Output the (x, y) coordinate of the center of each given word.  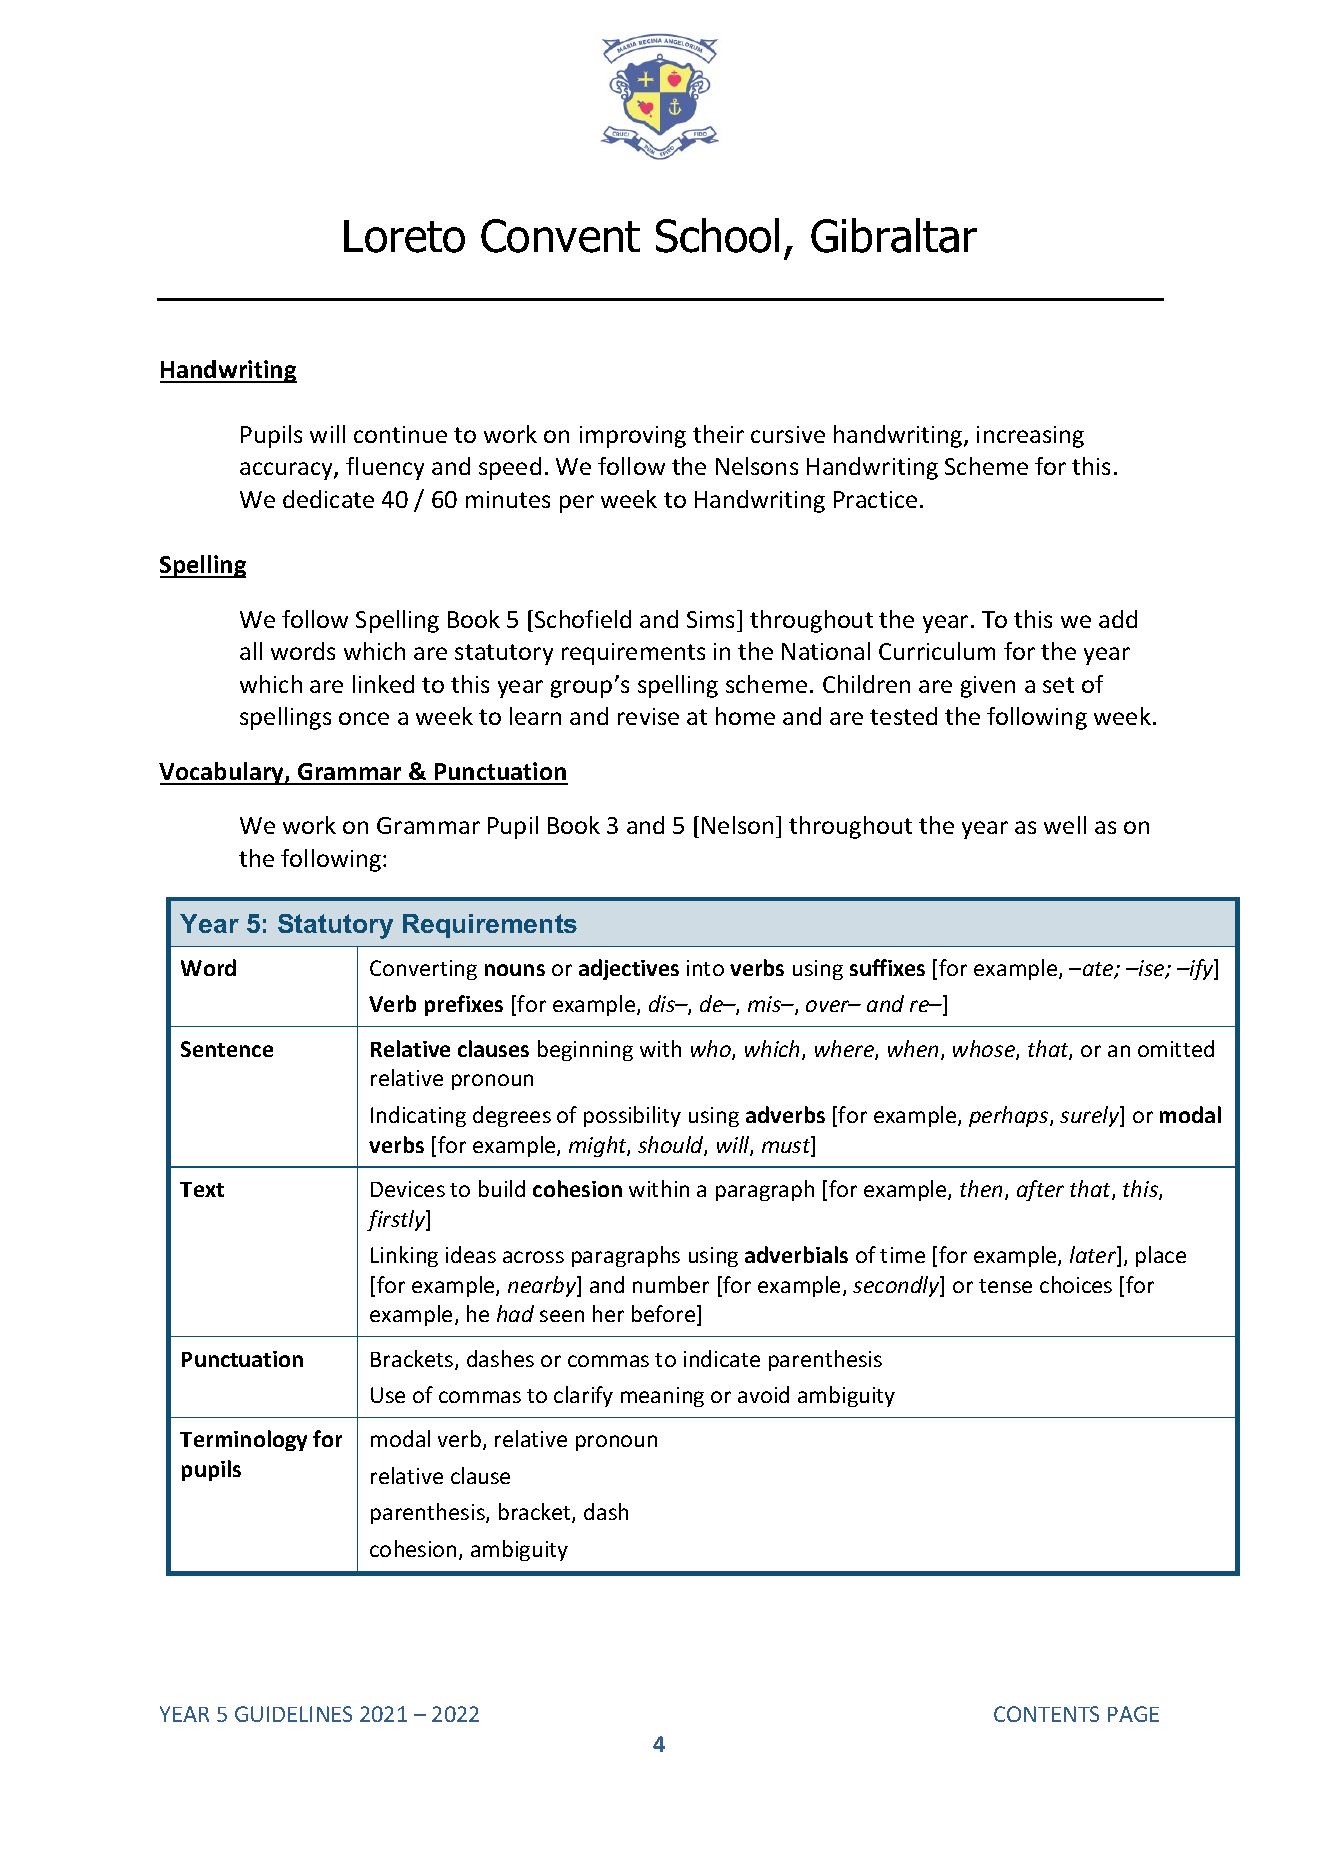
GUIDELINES (293, 1714)
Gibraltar (894, 235)
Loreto (404, 236)
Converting (423, 970)
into (705, 968)
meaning (662, 1397)
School (717, 235)
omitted (1176, 1048)
